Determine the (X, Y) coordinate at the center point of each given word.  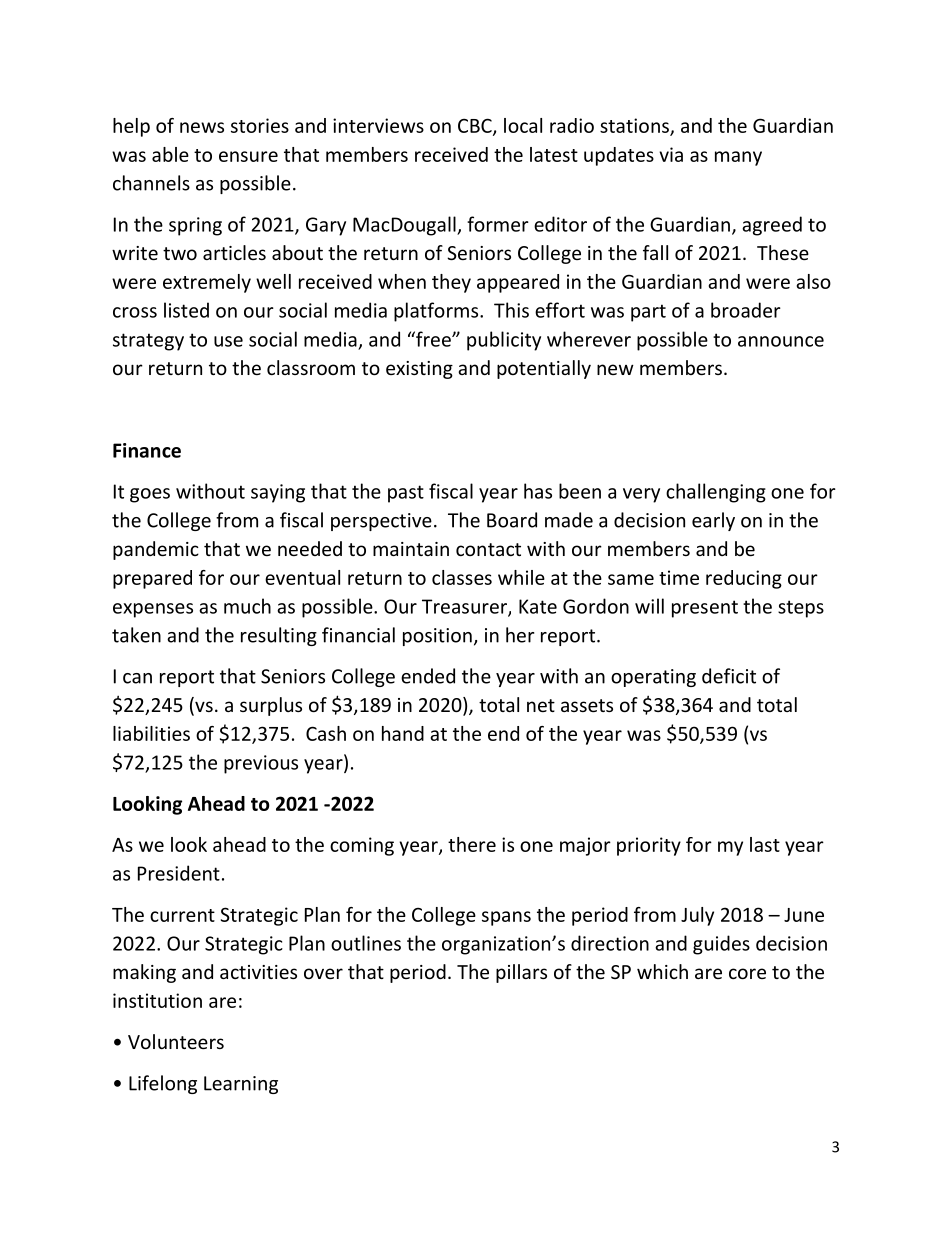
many (738, 158)
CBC (476, 126)
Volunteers (176, 1041)
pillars (521, 973)
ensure (248, 156)
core (747, 973)
